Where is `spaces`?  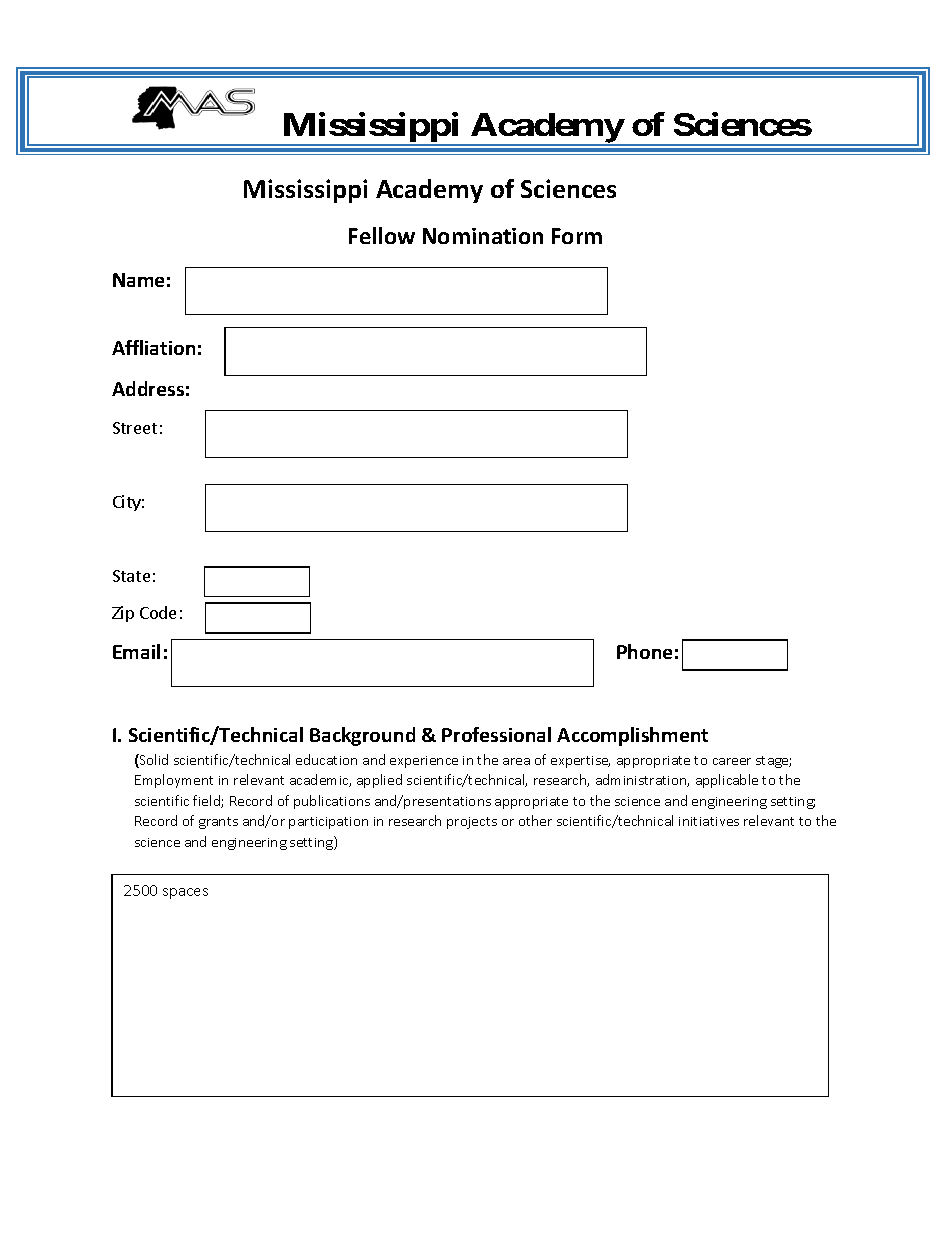
spaces is located at coordinates (185, 893).
